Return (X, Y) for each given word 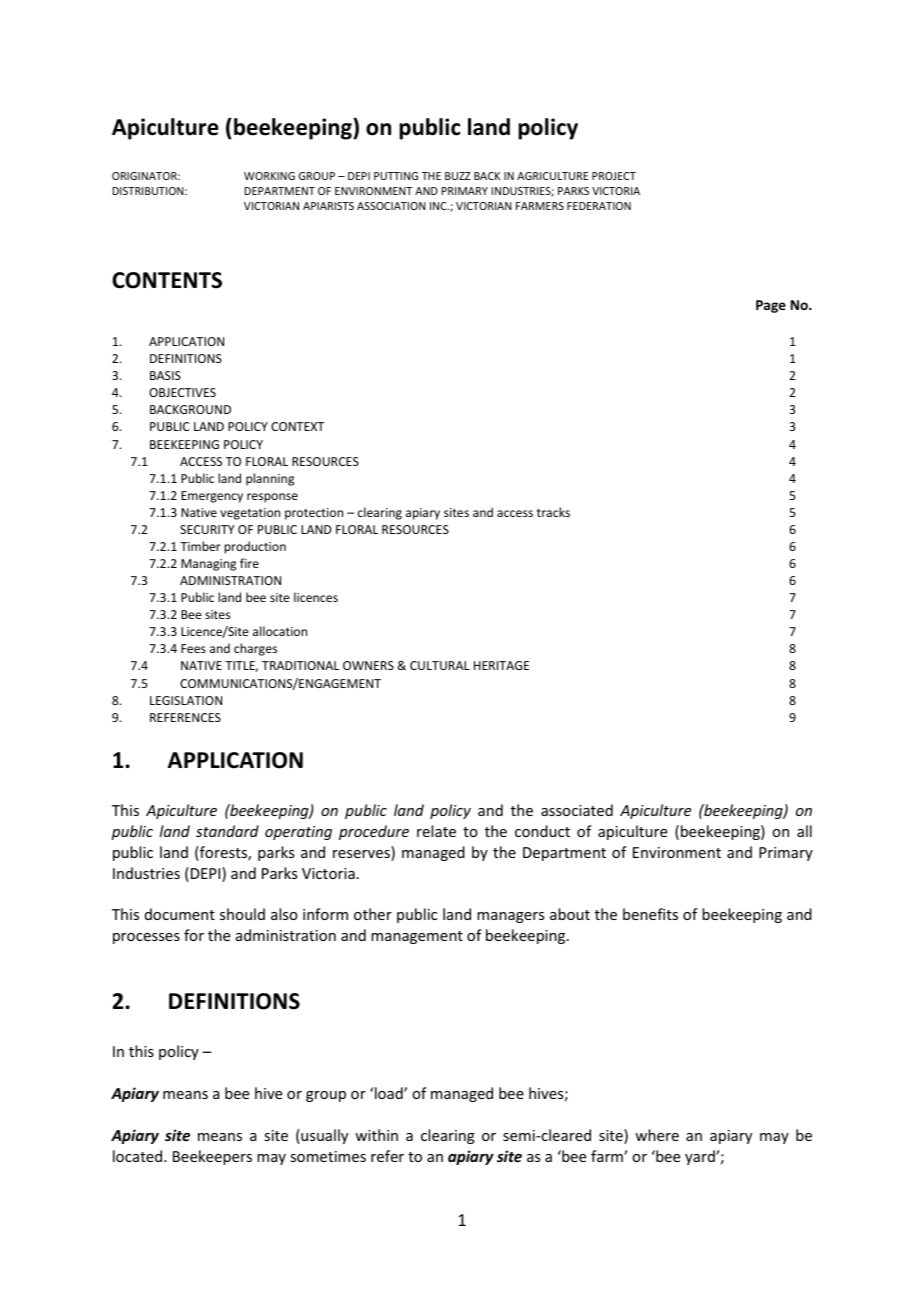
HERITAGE (501, 665)
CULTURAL (440, 665)
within (376, 1135)
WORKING (269, 176)
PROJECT (614, 176)
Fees (193, 648)
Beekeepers (212, 1157)
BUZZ (458, 176)
